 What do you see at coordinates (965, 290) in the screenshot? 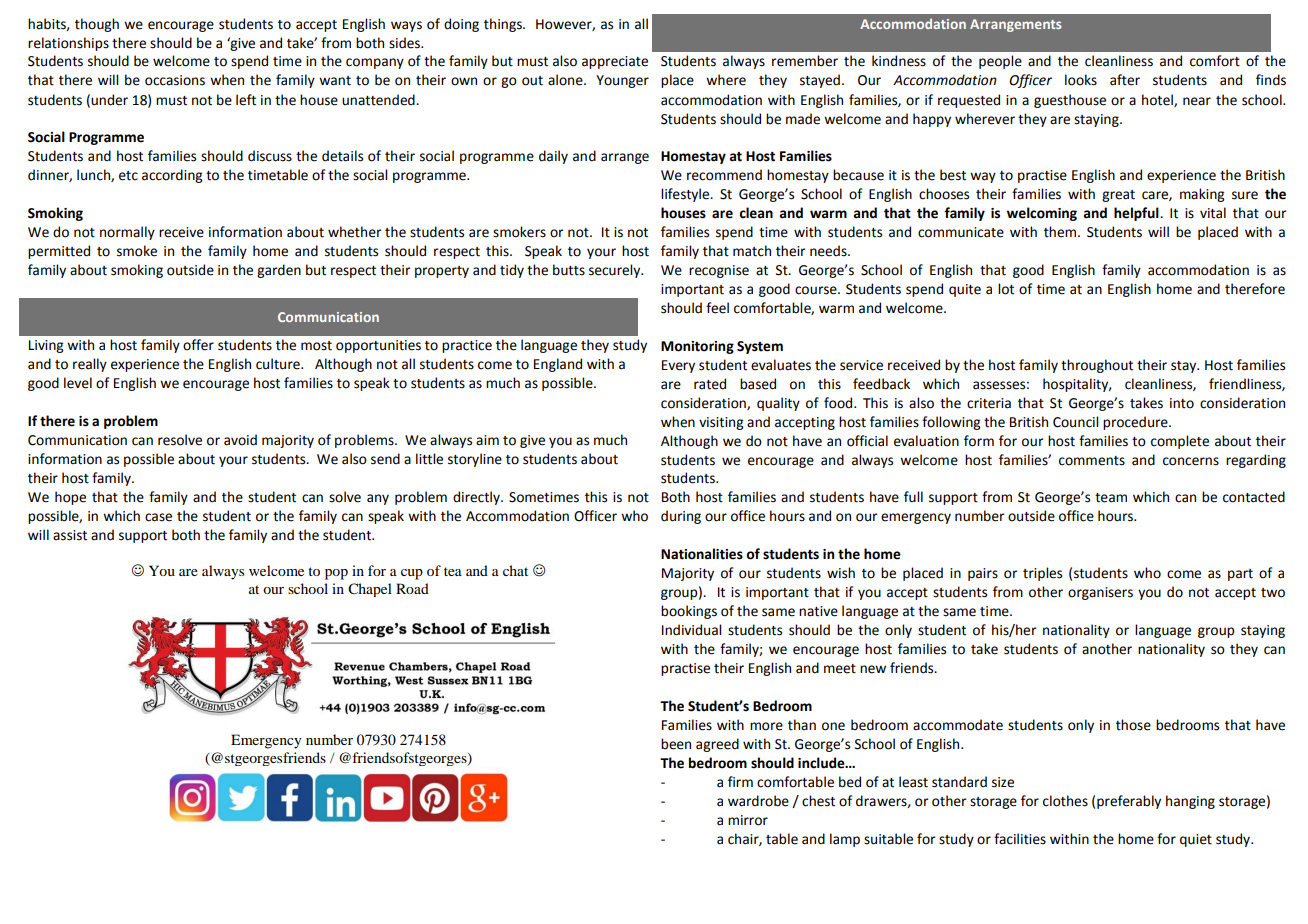
I see `quite` at bounding box center [965, 290].
